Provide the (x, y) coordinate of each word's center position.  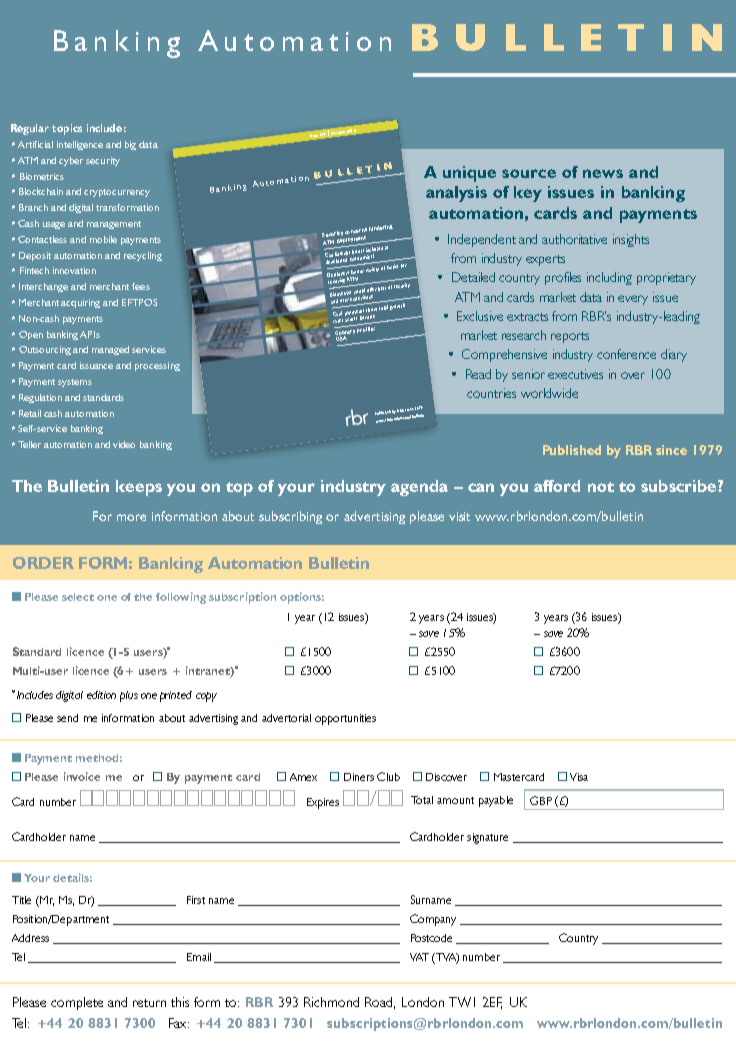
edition (101, 695)
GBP (541, 800)
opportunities (345, 719)
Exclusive (480, 316)
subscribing (290, 517)
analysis (456, 194)
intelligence (80, 145)
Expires (323, 803)
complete (77, 1003)
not (601, 487)
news (603, 173)
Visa (579, 777)
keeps (139, 488)
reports (570, 337)
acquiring (80, 303)
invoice (82, 776)
